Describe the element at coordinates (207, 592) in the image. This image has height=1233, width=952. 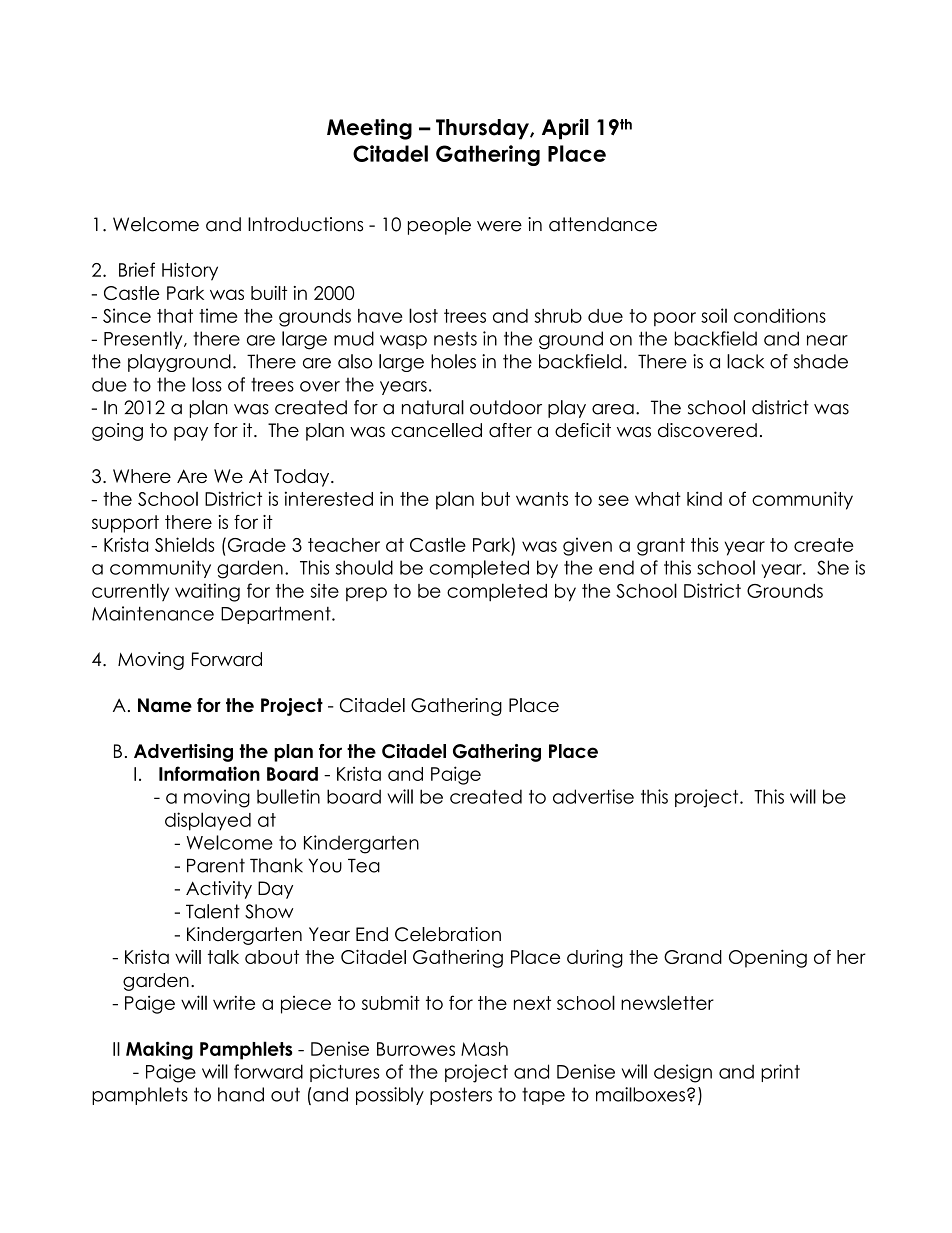
I see `waiting` at that location.
